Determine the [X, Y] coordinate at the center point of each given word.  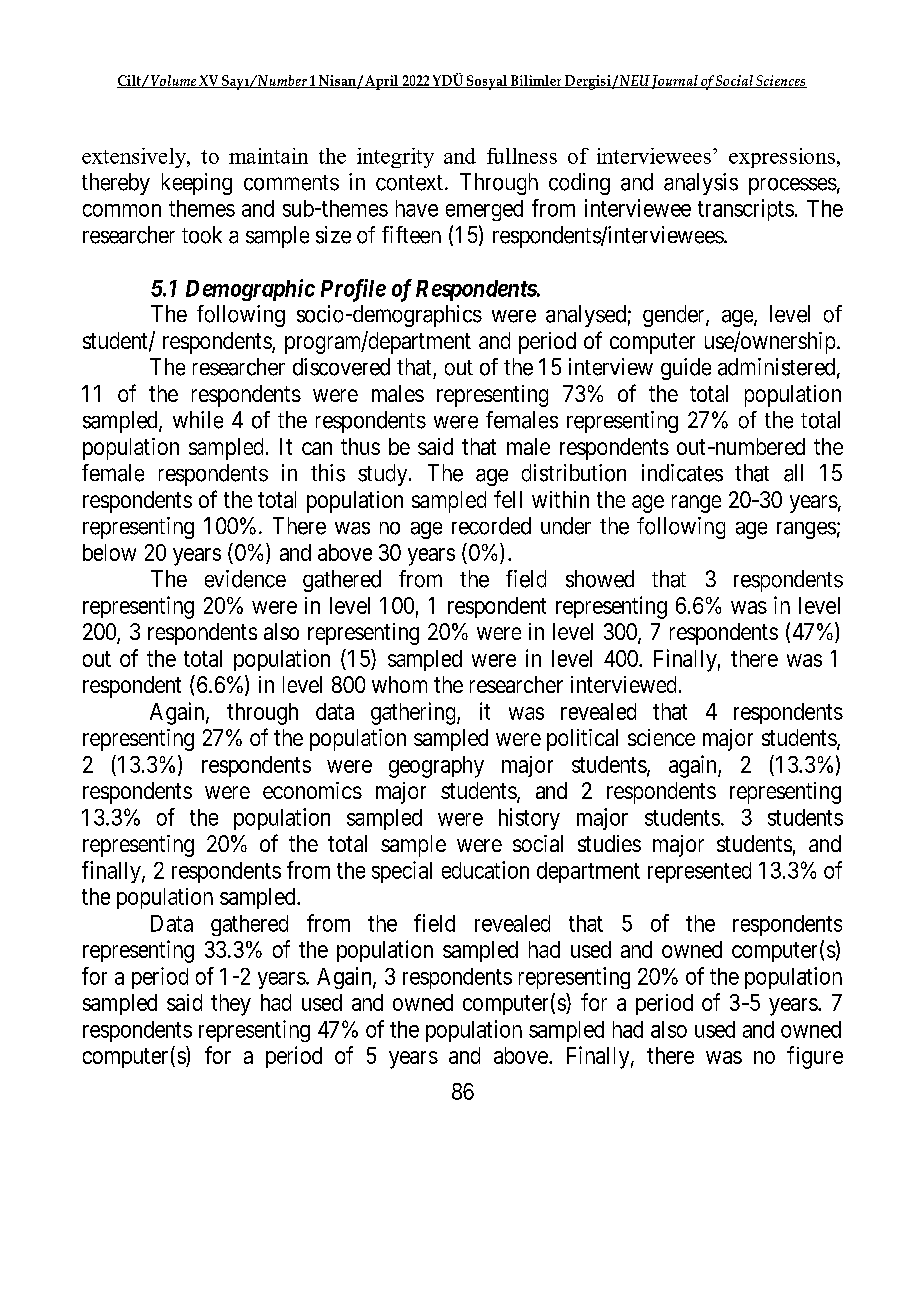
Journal [675, 82]
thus [360, 446]
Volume [173, 81]
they [231, 1005]
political [582, 740]
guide [686, 369]
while [198, 420]
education [485, 870]
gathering [414, 713]
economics [312, 790]
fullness [522, 156]
